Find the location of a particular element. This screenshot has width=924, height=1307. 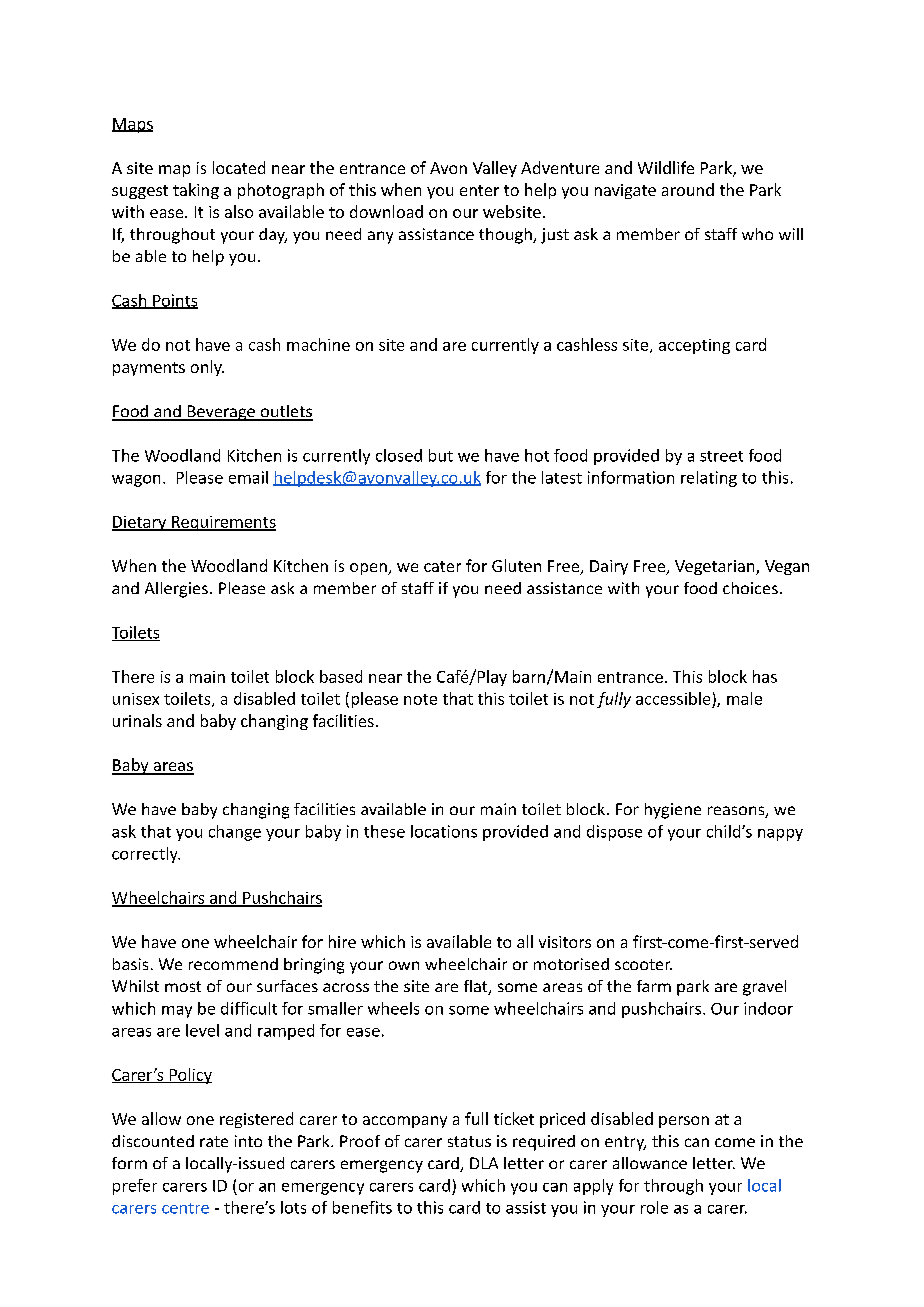

around is located at coordinates (688, 189).
